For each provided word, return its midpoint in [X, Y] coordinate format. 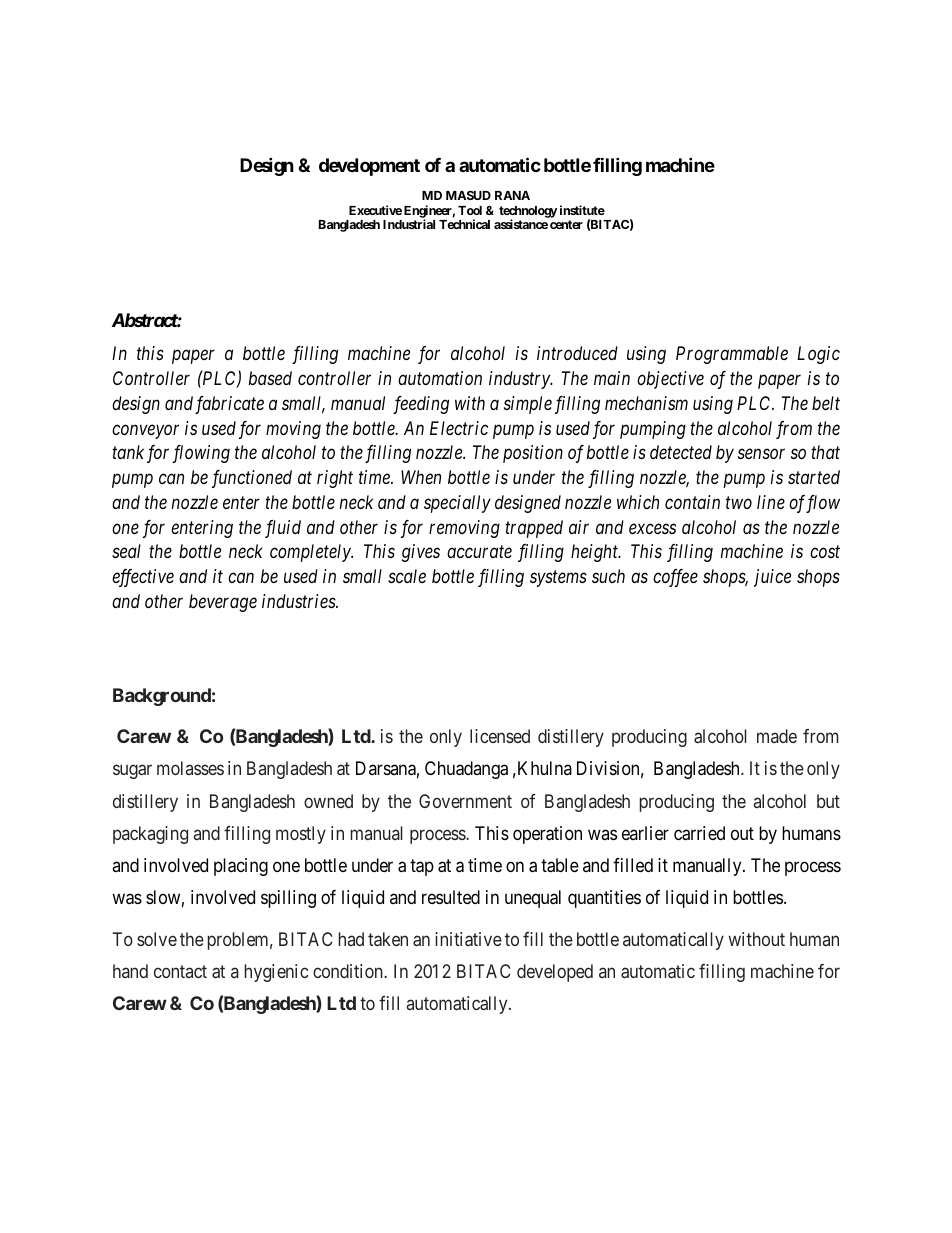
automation [440, 378]
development [369, 167]
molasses [190, 768]
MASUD [468, 195]
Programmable [732, 355]
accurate [479, 552]
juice [772, 578]
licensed [500, 736]
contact [180, 971]
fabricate [229, 405]
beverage [223, 603]
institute [582, 210]
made [777, 736]
